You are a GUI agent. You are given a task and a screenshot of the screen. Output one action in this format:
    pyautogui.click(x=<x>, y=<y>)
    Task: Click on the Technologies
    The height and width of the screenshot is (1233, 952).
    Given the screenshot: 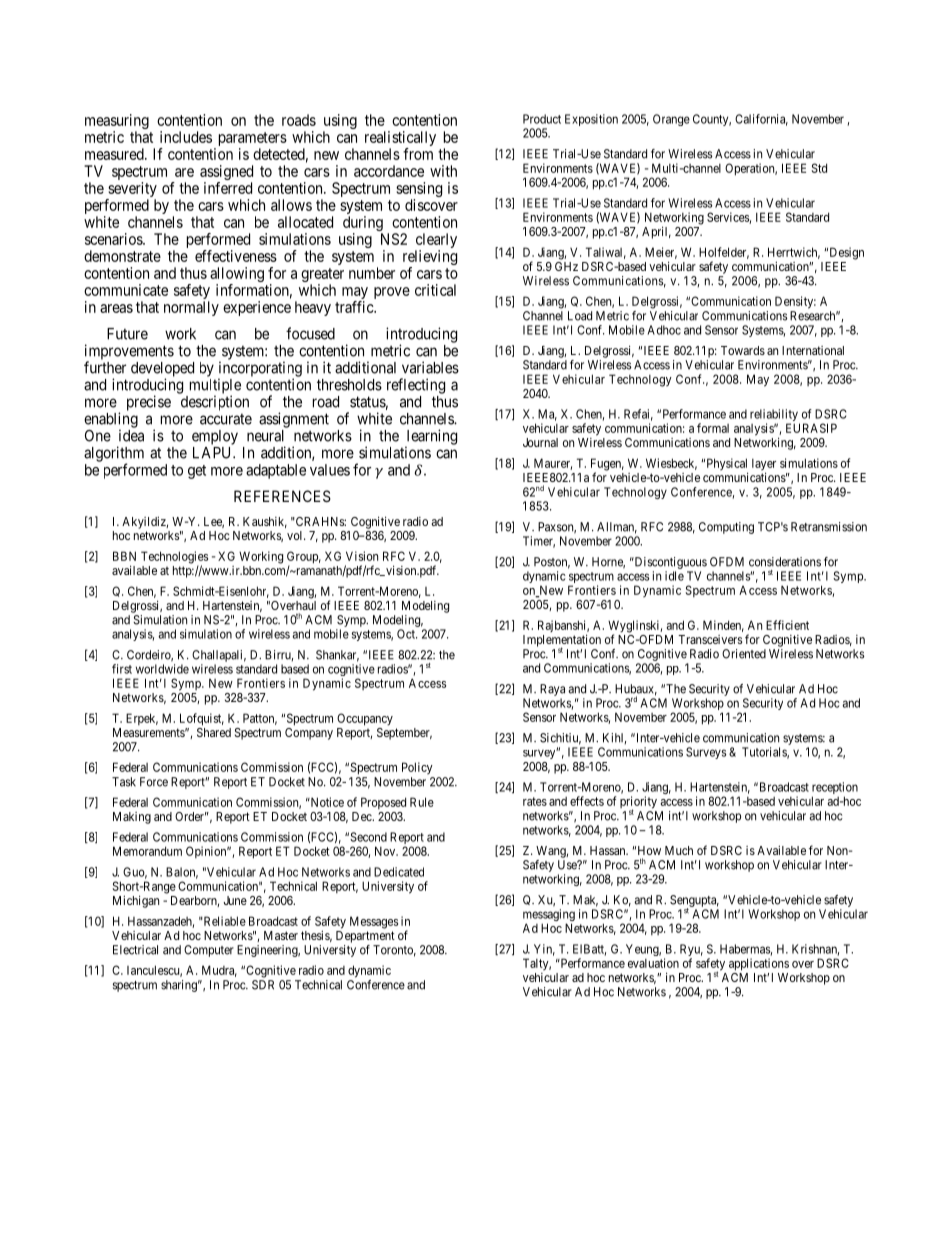 What is the action you would take?
    pyautogui.click(x=174, y=558)
